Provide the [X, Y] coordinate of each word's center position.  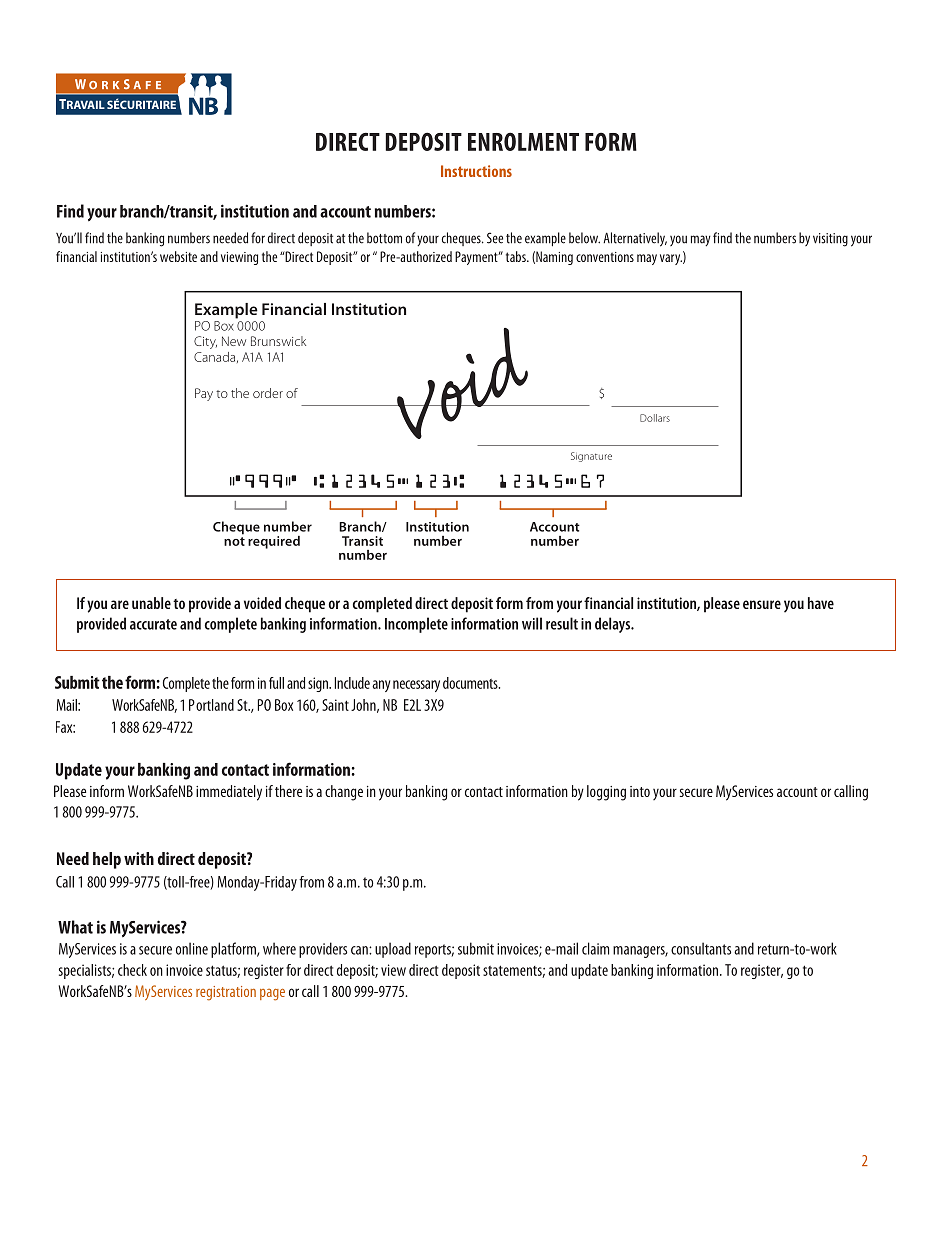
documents [471, 683]
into [640, 791]
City [205, 342]
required [274, 542]
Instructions [476, 171]
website [178, 256]
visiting [830, 240]
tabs [517, 256]
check [132, 970]
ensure [762, 604]
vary [671, 259]
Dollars [655, 418]
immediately [229, 793]
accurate [153, 624]
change [344, 793]
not [234, 540]
